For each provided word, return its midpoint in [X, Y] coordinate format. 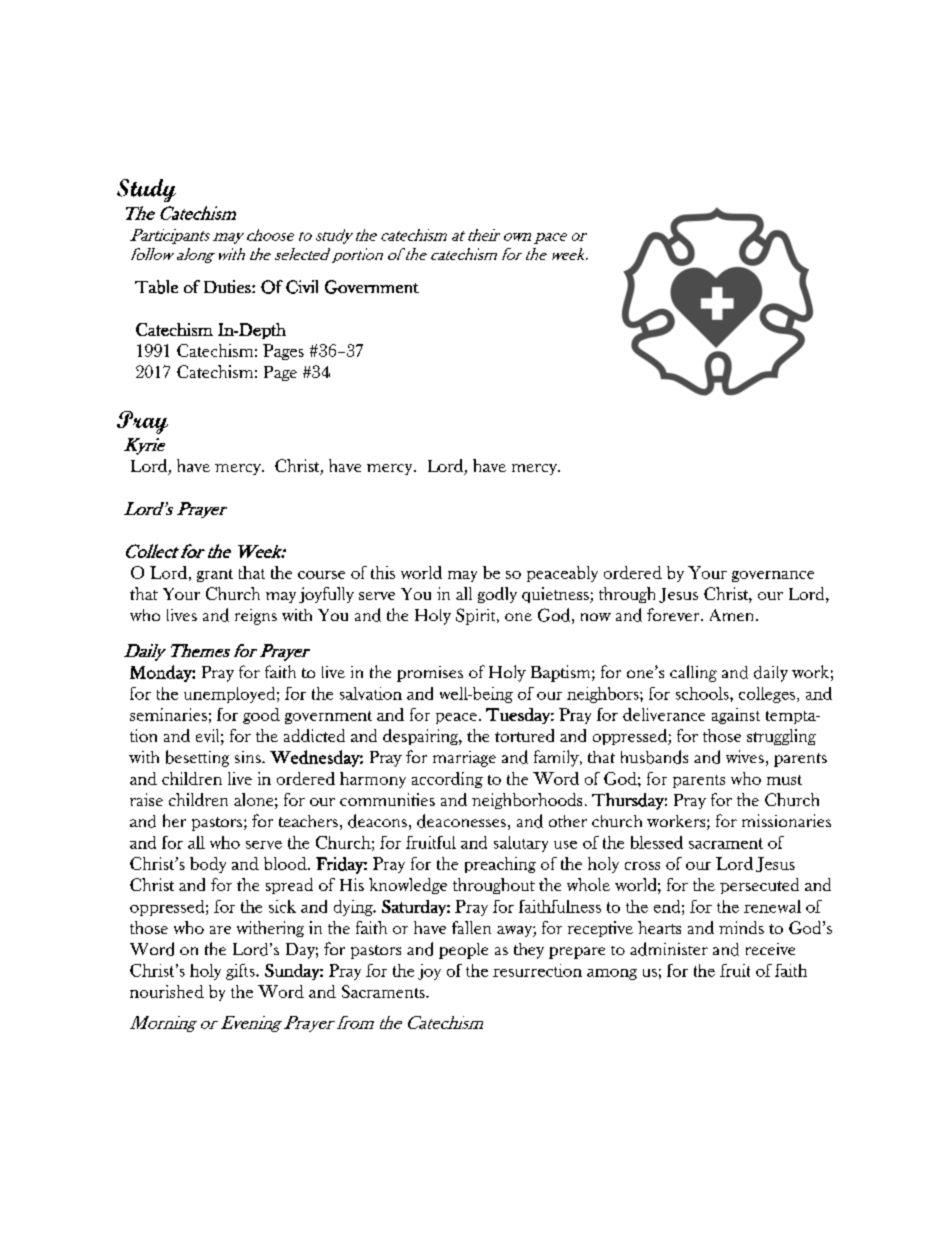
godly [497, 595]
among [612, 974]
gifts [241, 972]
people [463, 951]
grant [215, 575]
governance [773, 576]
